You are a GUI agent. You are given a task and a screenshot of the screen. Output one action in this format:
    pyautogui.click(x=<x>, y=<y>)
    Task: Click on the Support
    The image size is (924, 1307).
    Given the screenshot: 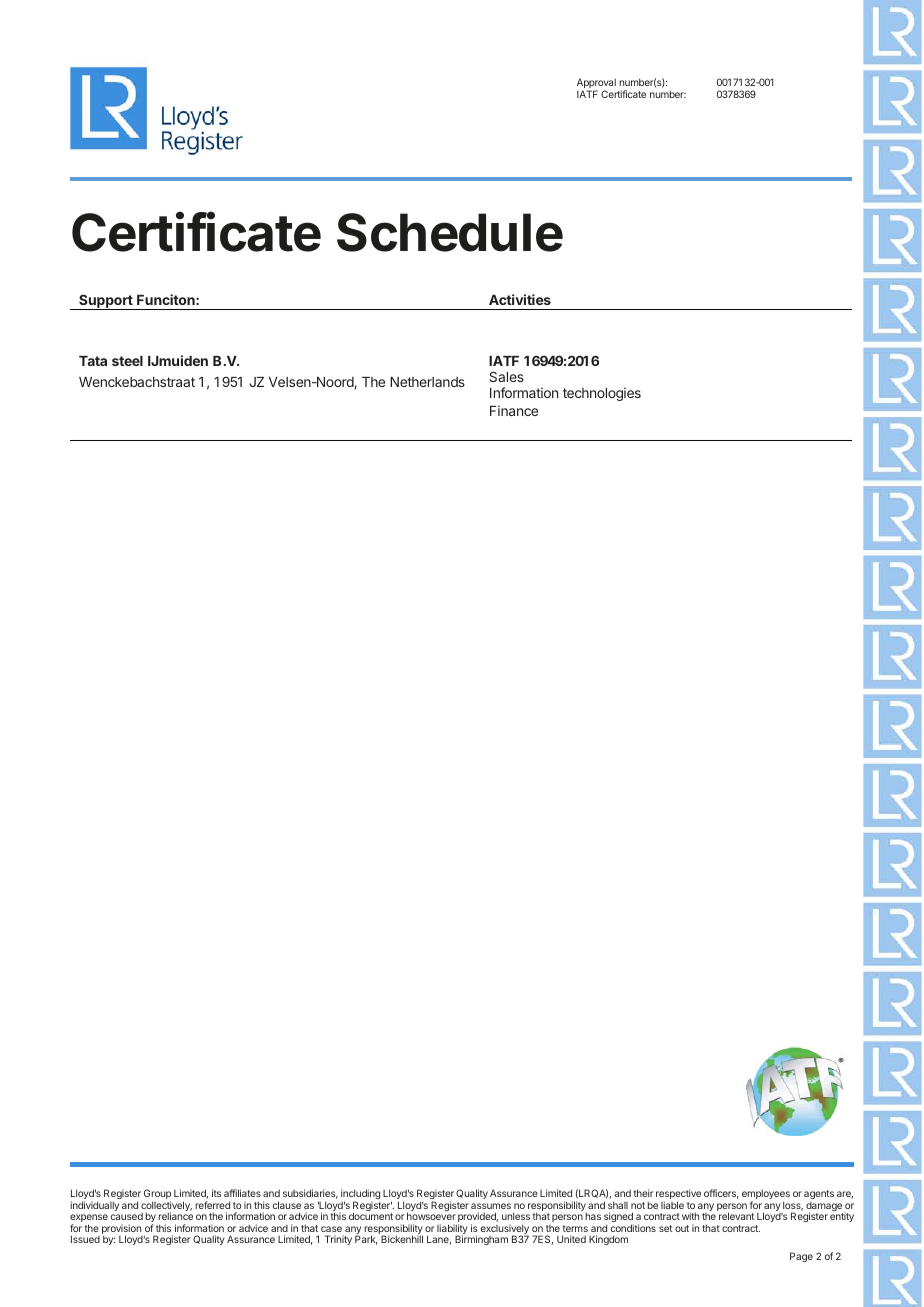 What is the action you would take?
    pyautogui.click(x=106, y=302)
